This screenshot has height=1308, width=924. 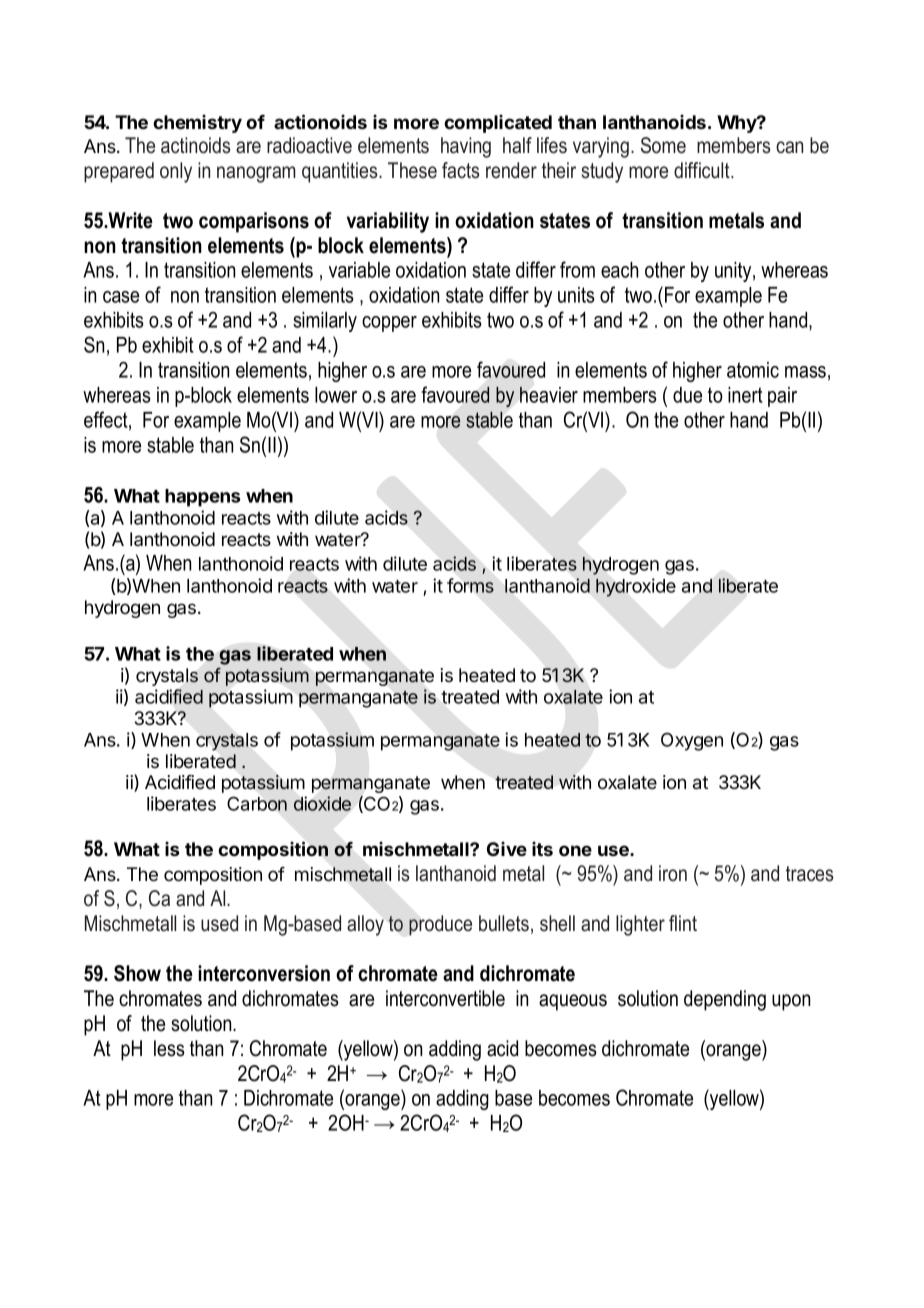 What do you see at coordinates (466, 147) in the screenshot?
I see `having` at bounding box center [466, 147].
